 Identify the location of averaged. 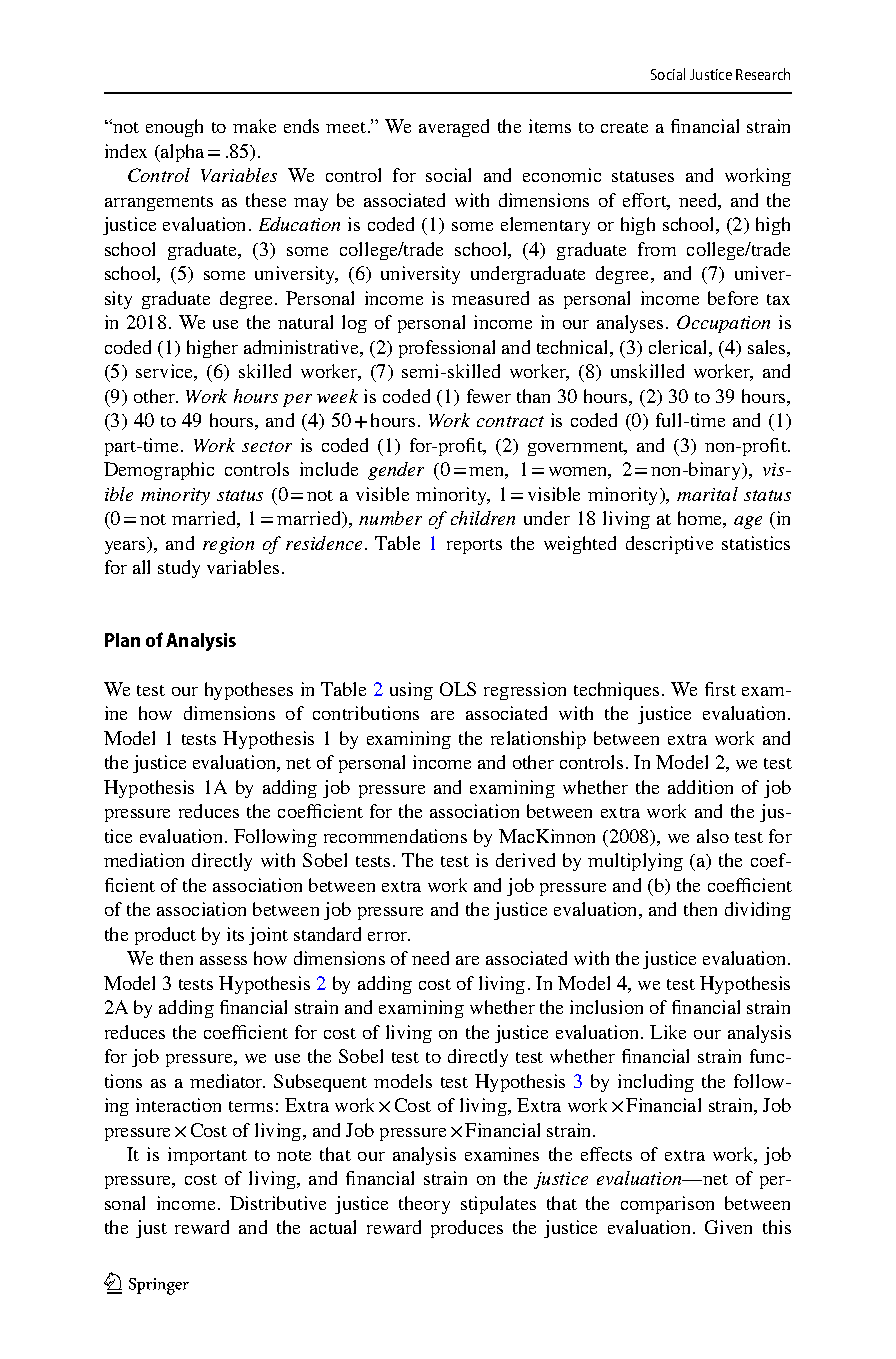
(454, 128).
